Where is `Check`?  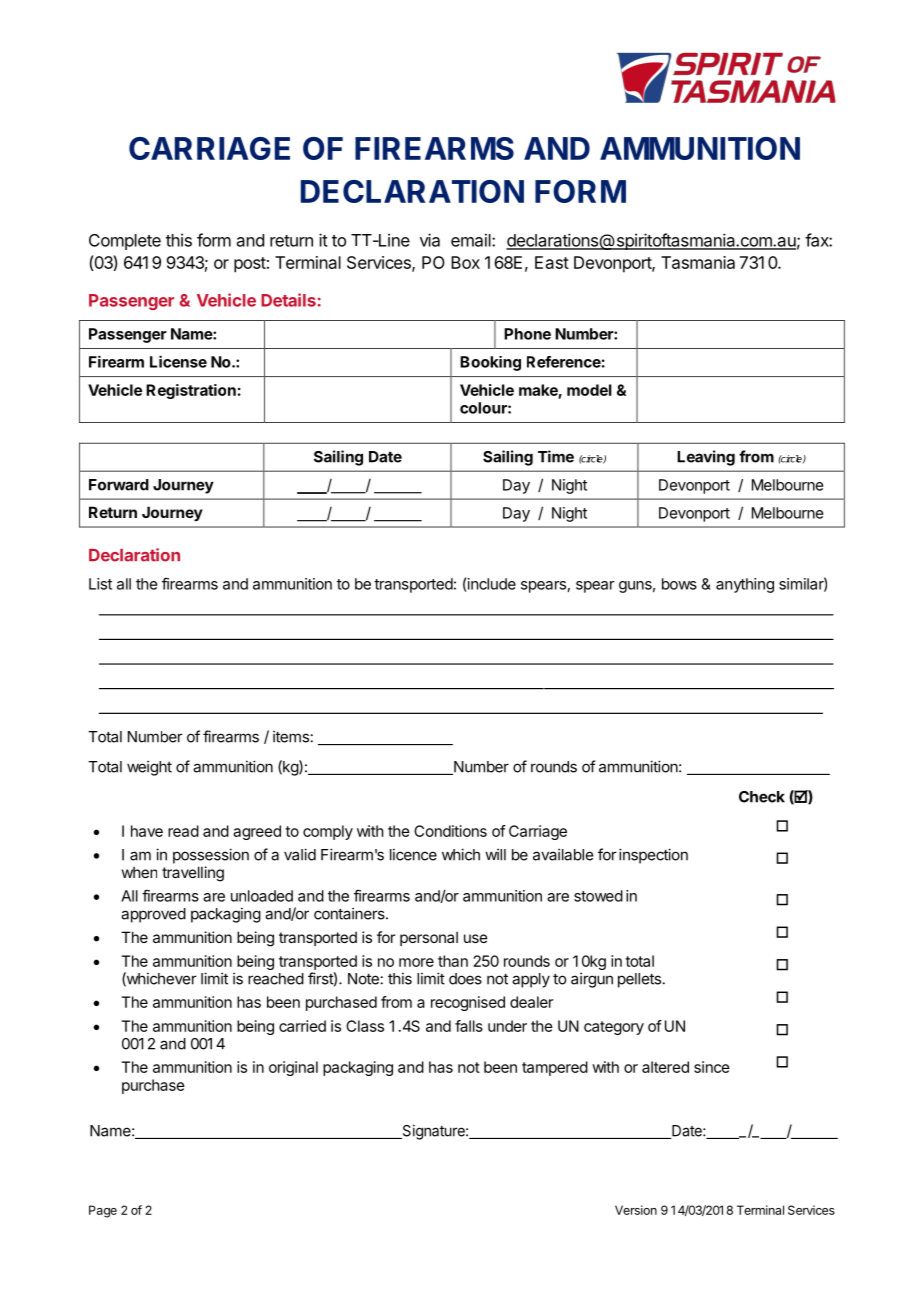
Check is located at coordinates (762, 797).
